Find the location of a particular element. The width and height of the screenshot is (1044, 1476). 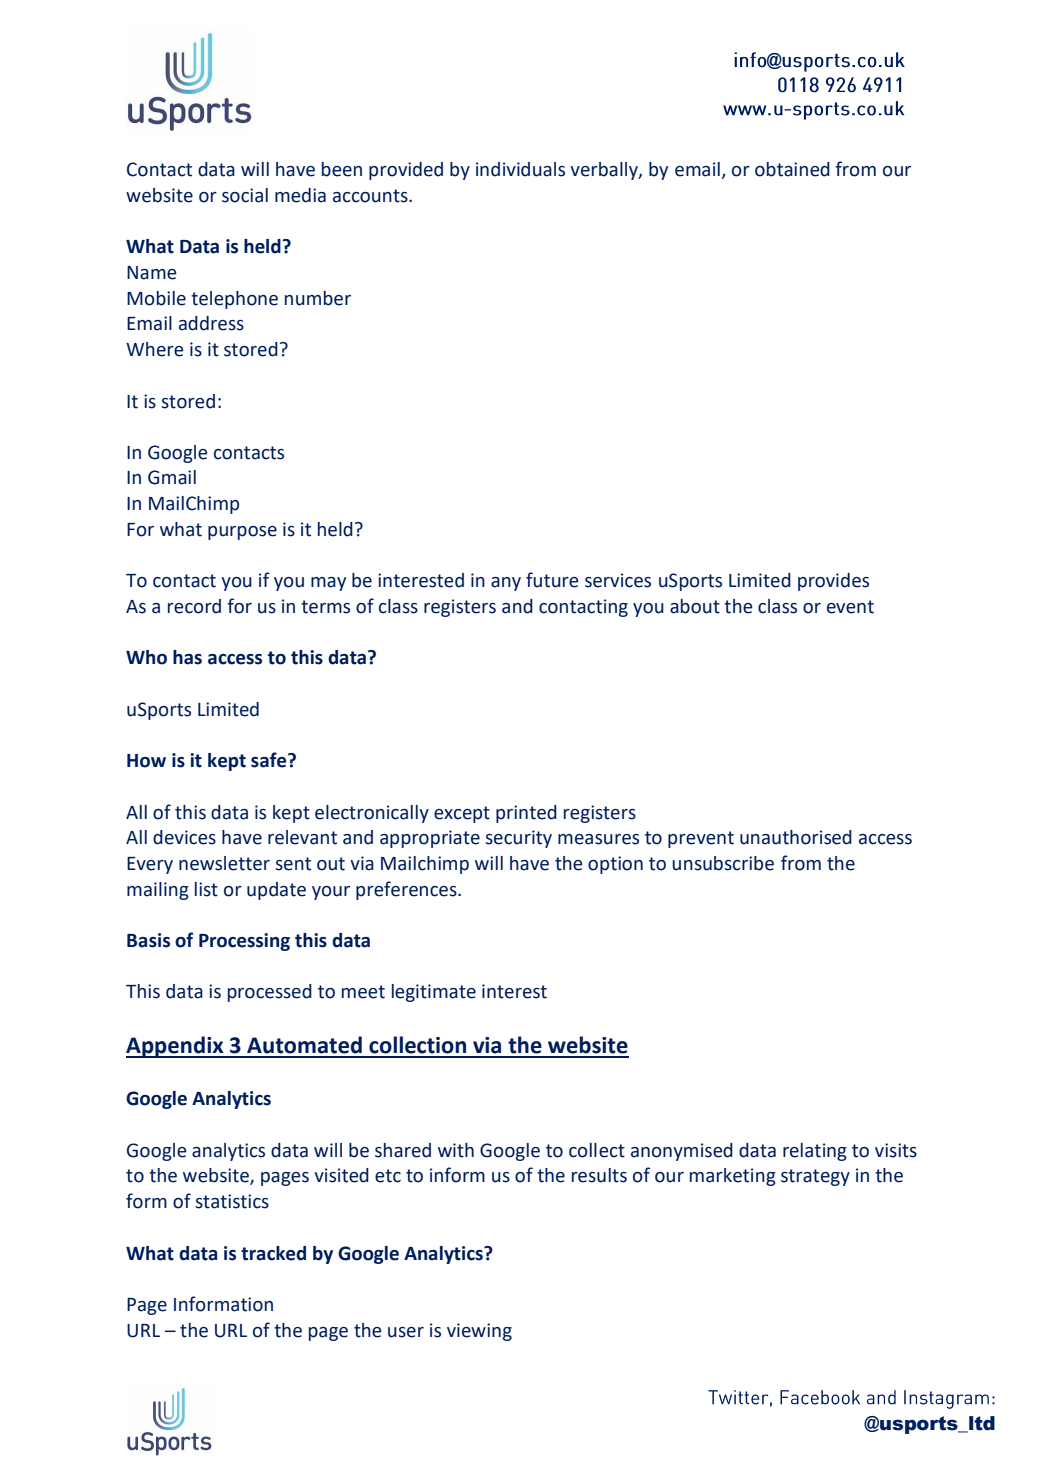

viewing is located at coordinates (479, 1332).
